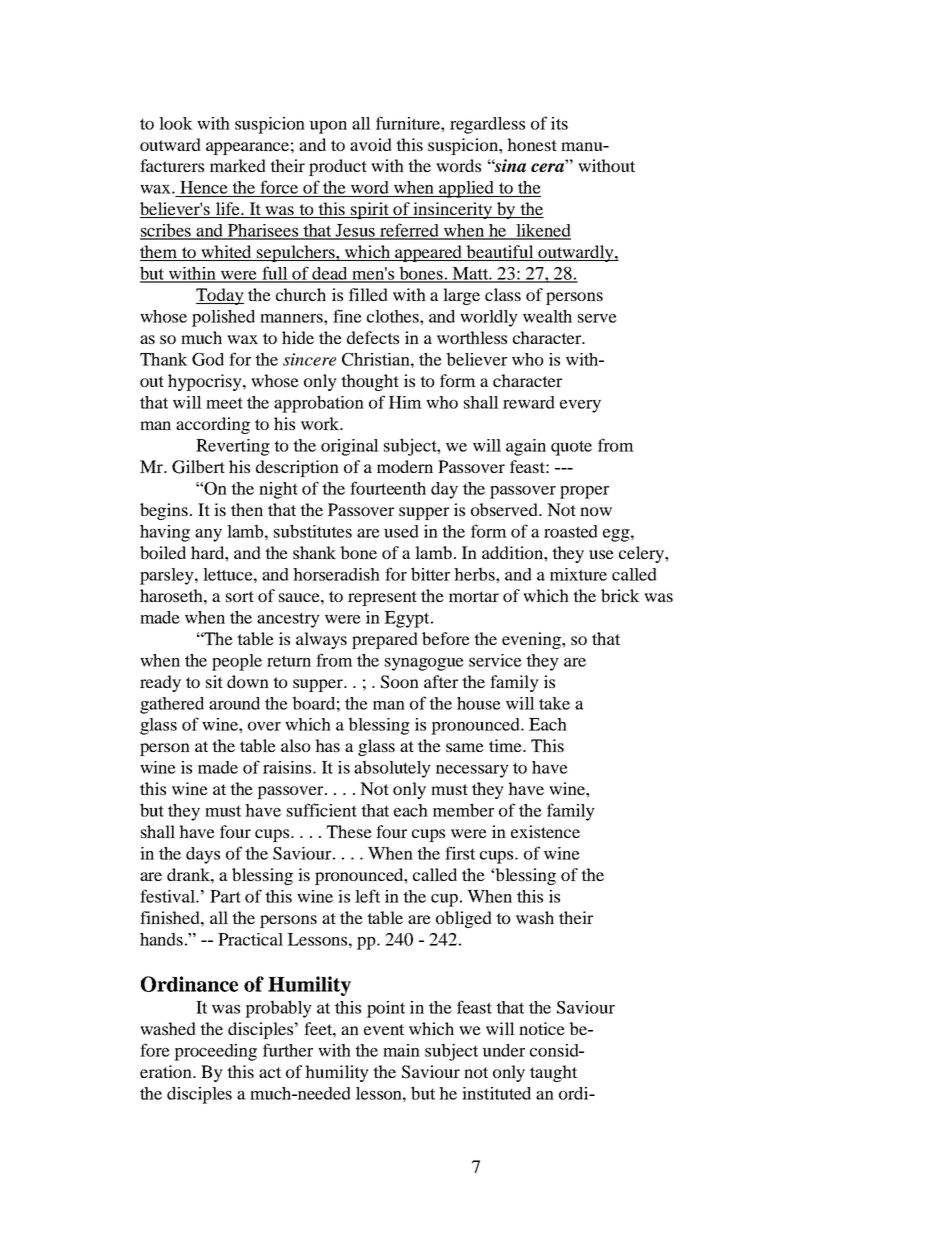 This screenshot has width=952, height=1233. Describe the element at coordinates (204, 187) in the screenshot. I see `Hence` at that location.
